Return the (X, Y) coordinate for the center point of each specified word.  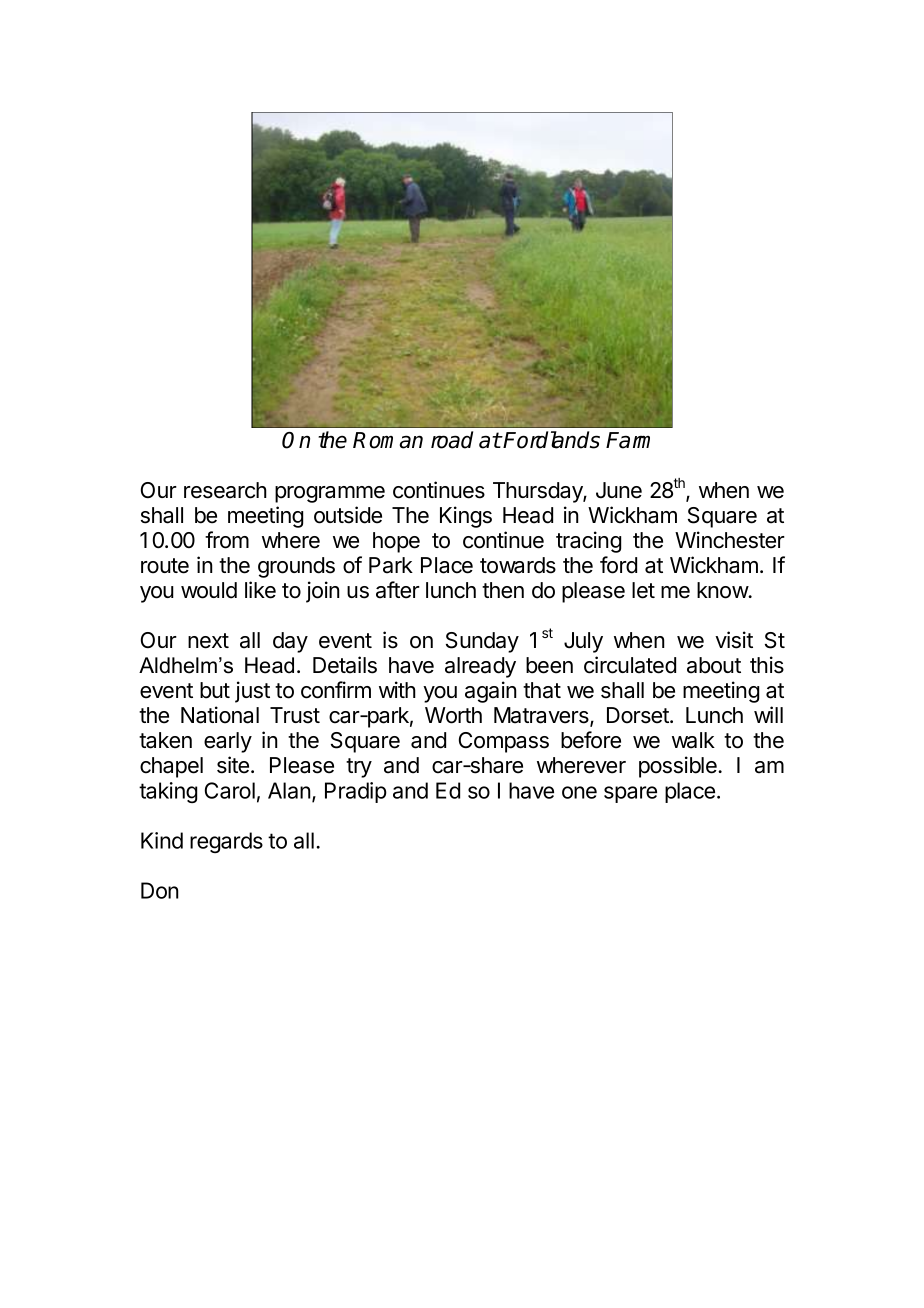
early (228, 742)
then (503, 590)
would (209, 590)
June (619, 490)
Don (160, 890)
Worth (453, 715)
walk (693, 740)
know (723, 590)
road (452, 440)
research (225, 490)
